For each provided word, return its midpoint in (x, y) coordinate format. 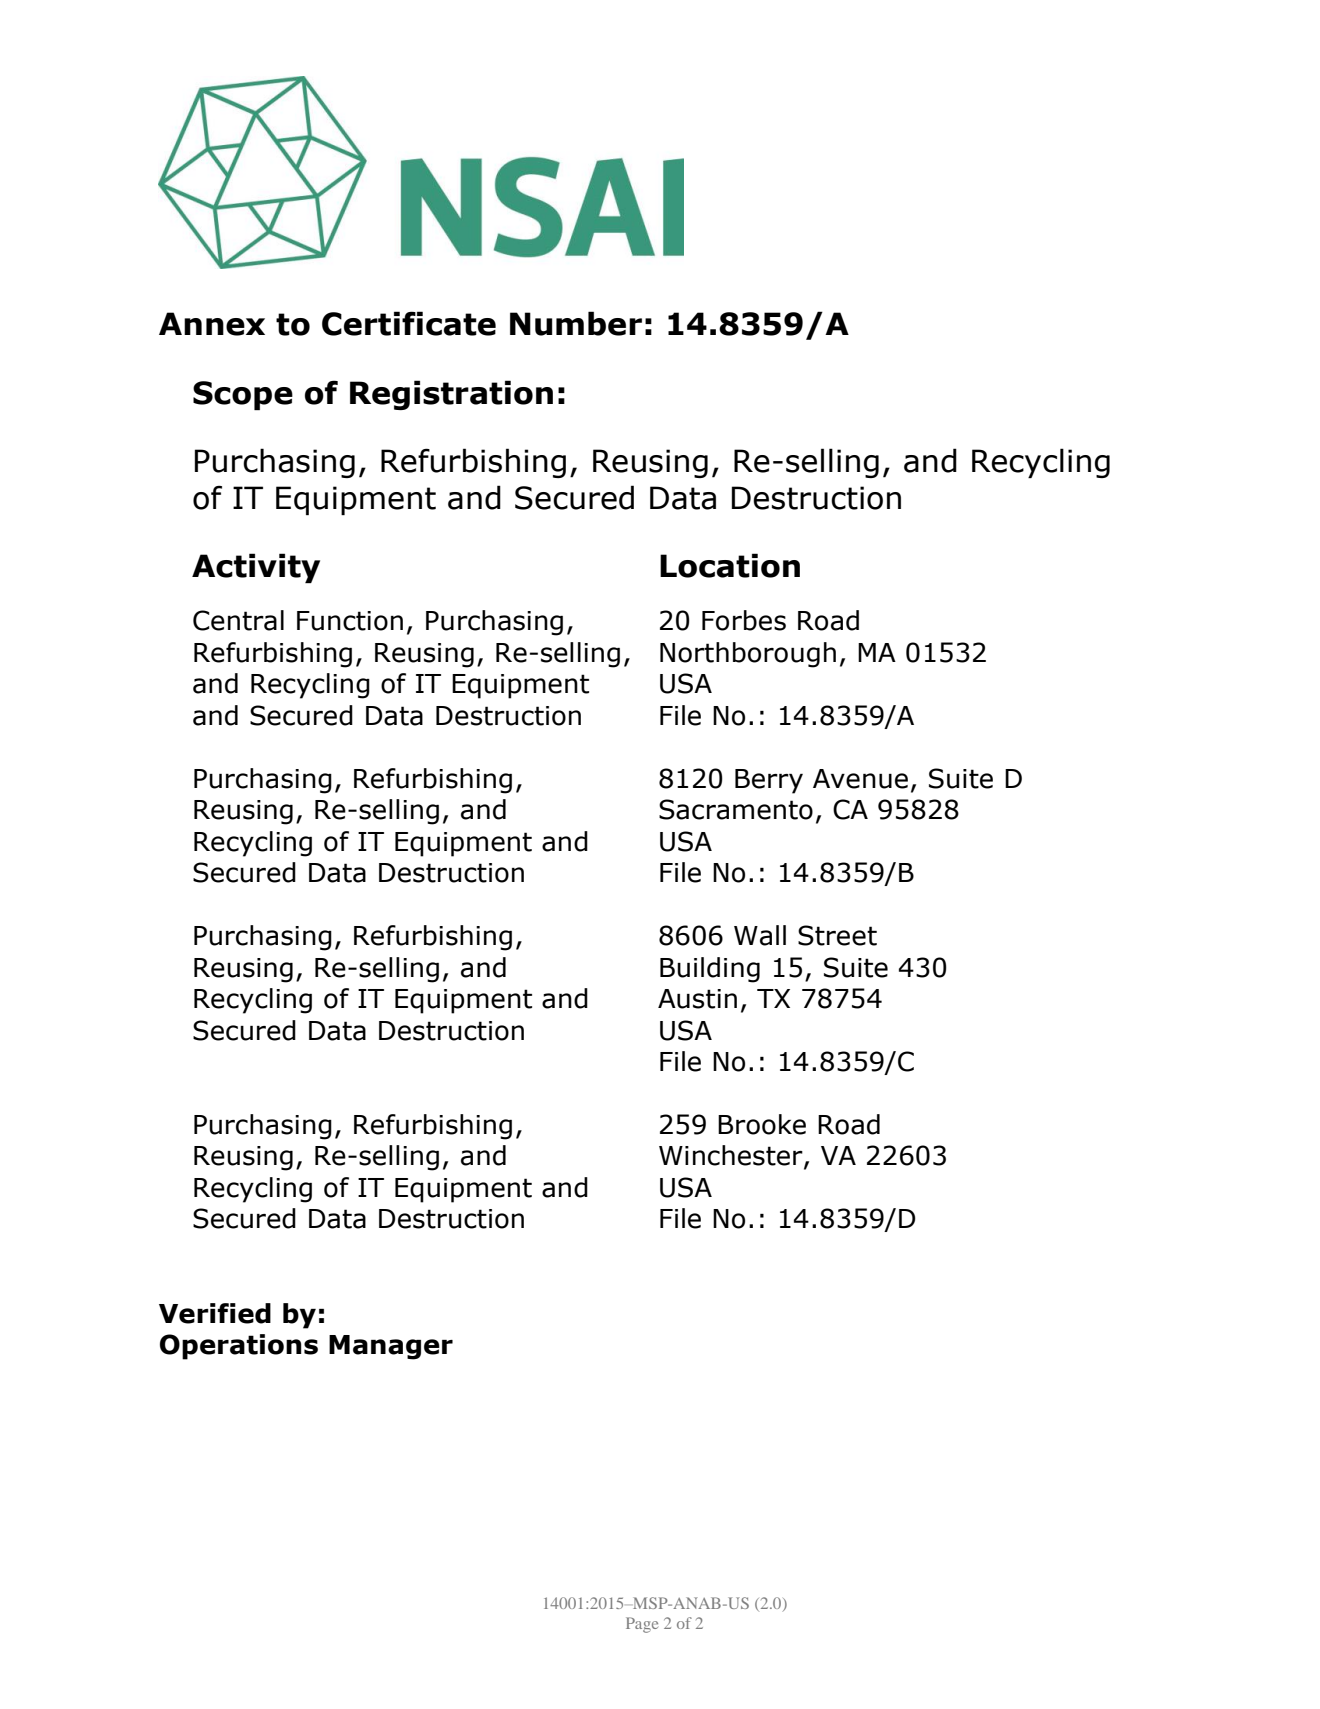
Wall (760, 935)
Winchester (732, 1156)
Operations (239, 1347)
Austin (697, 999)
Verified (215, 1313)
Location (730, 565)
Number (576, 323)
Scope (243, 395)
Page (642, 1625)
